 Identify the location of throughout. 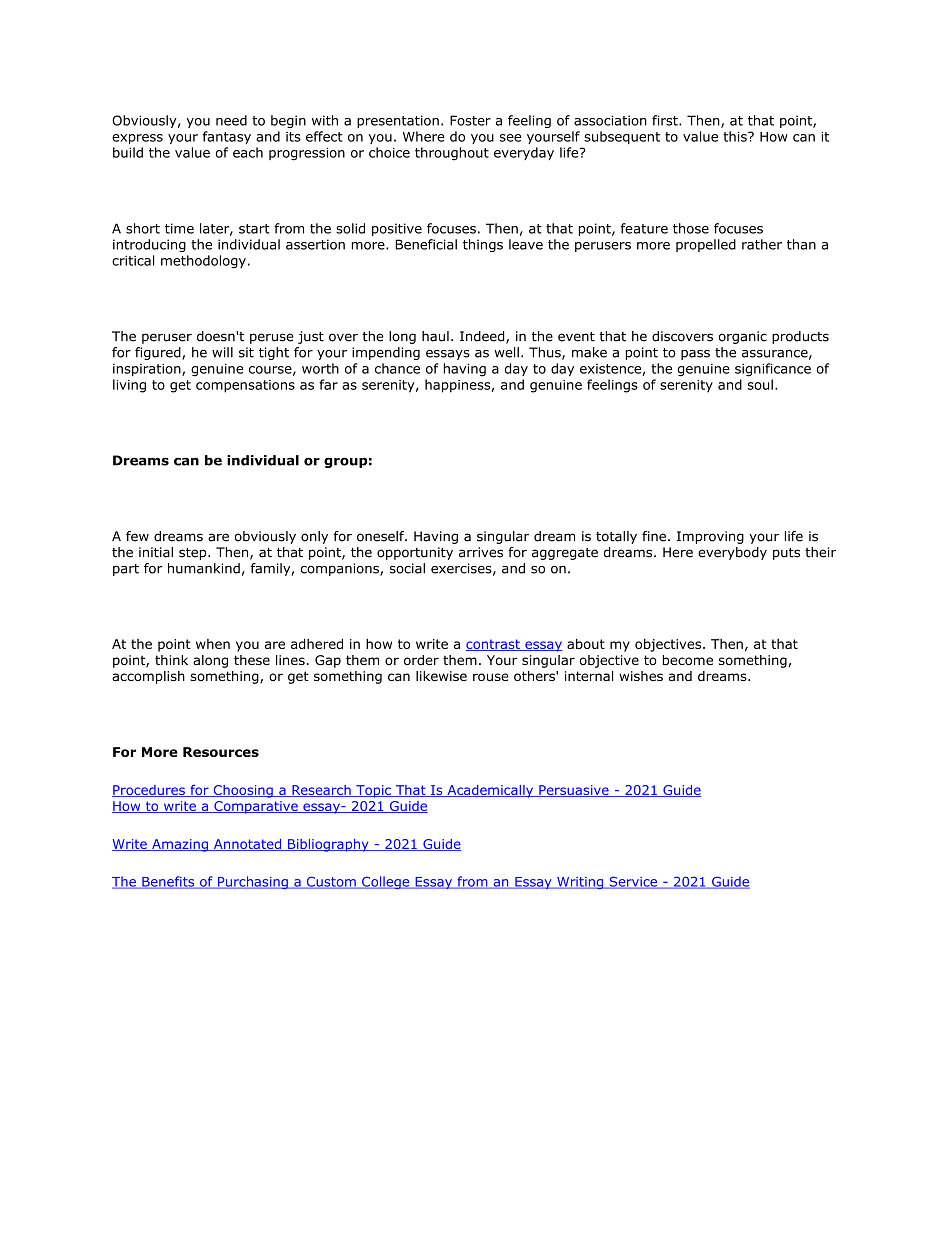
(452, 154).
